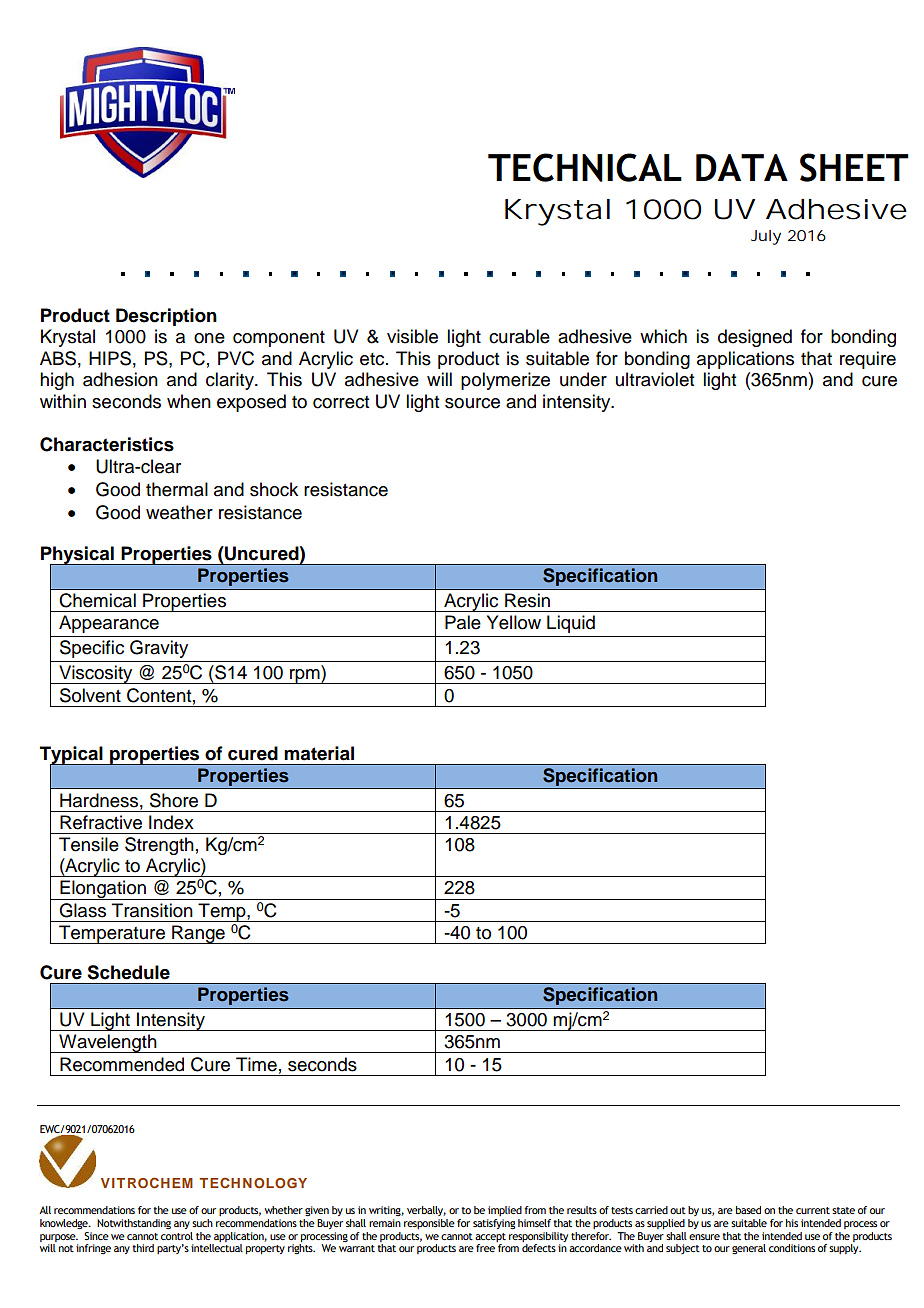  I want to click on material, so click(319, 753).
